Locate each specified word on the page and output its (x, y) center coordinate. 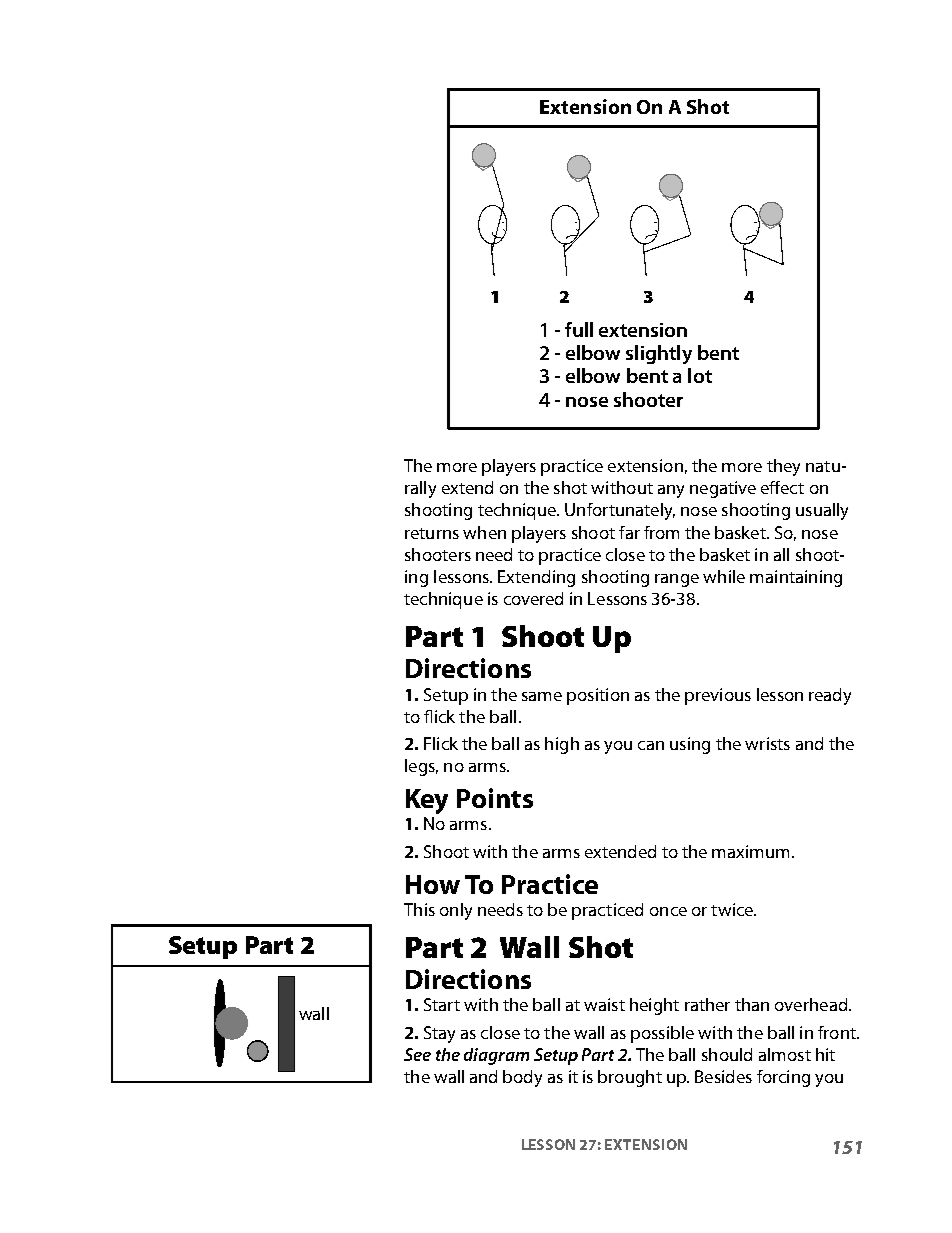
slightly (659, 354)
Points (495, 798)
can (651, 745)
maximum (752, 851)
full (579, 329)
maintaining (796, 578)
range (677, 580)
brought (630, 1078)
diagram (496, 1056)
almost (785, 1054)
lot (700, 375)
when (484, 532)
